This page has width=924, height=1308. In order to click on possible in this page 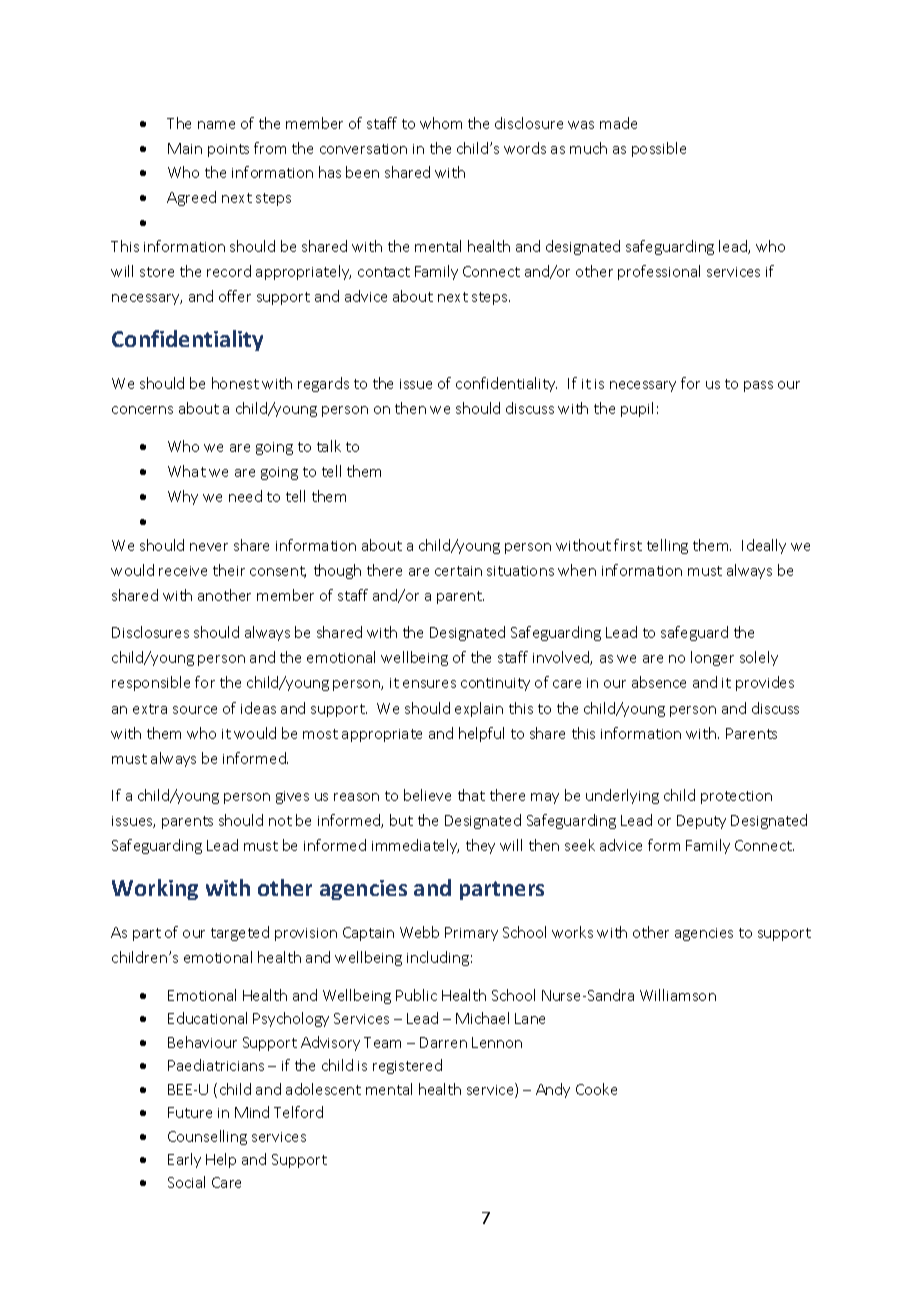, I will do `click(659, 149)`.
